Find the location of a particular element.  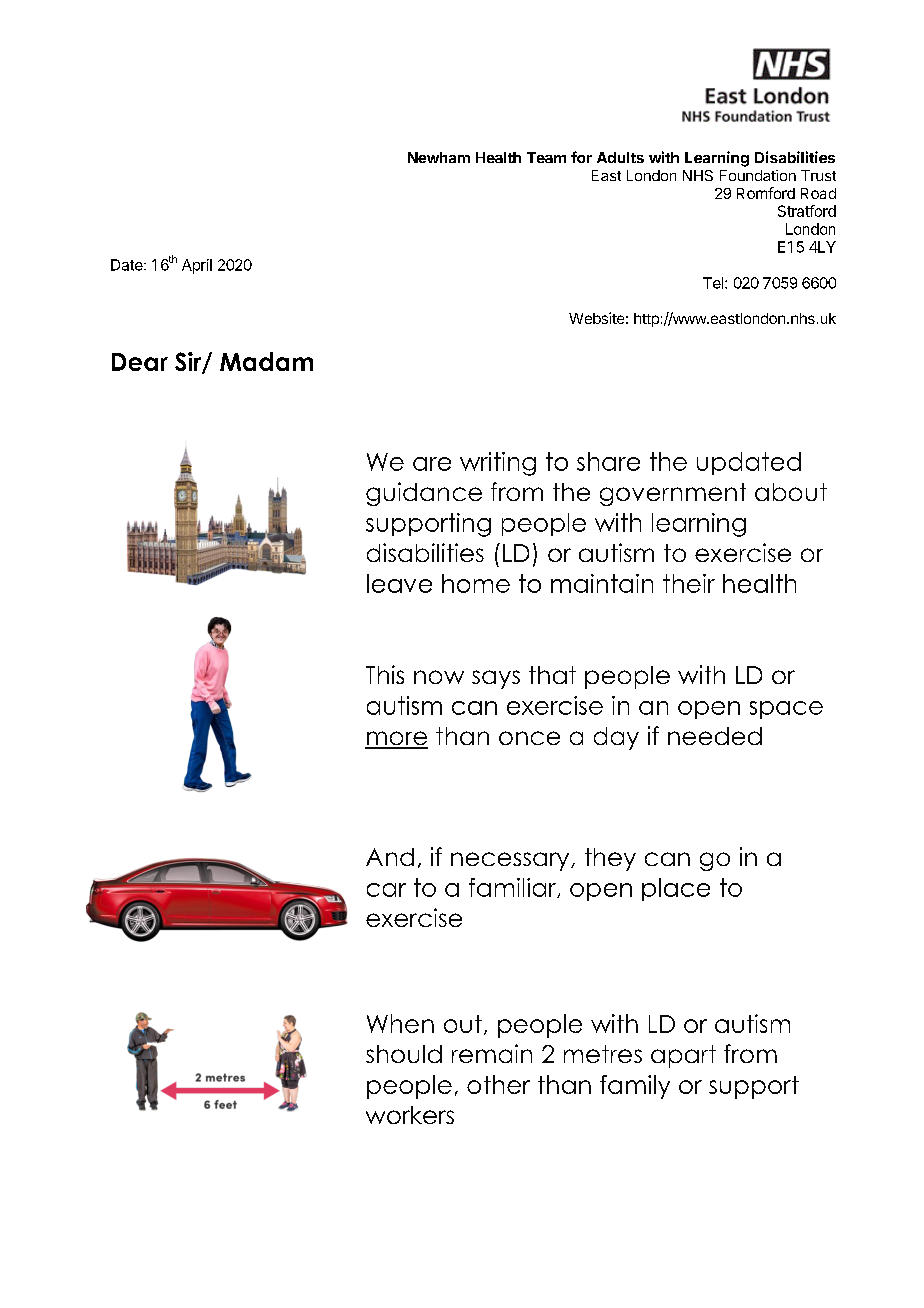

April is located at coordinates (197, 266).
